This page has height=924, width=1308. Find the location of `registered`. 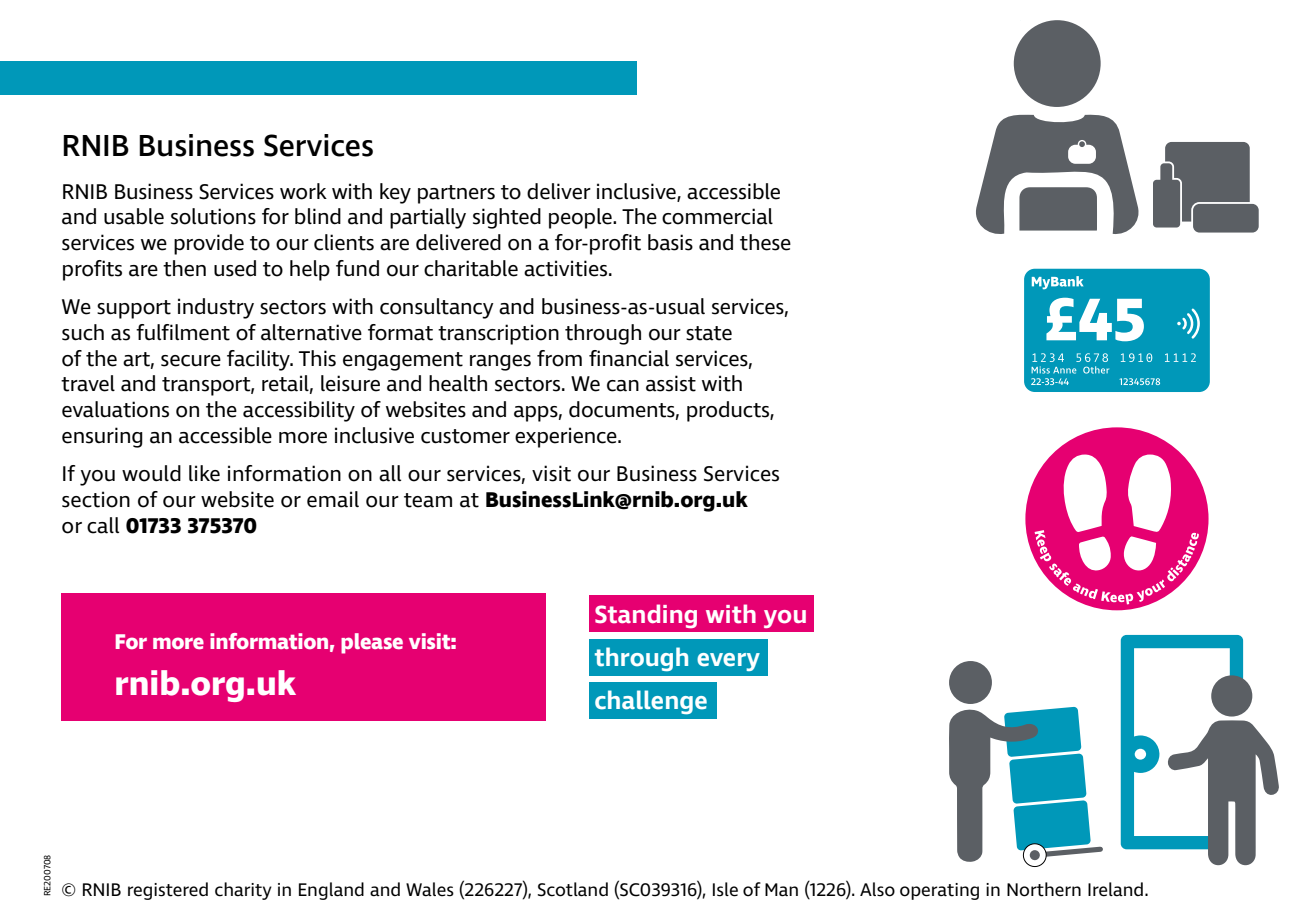

registered is located at coordinates (168, 891).
